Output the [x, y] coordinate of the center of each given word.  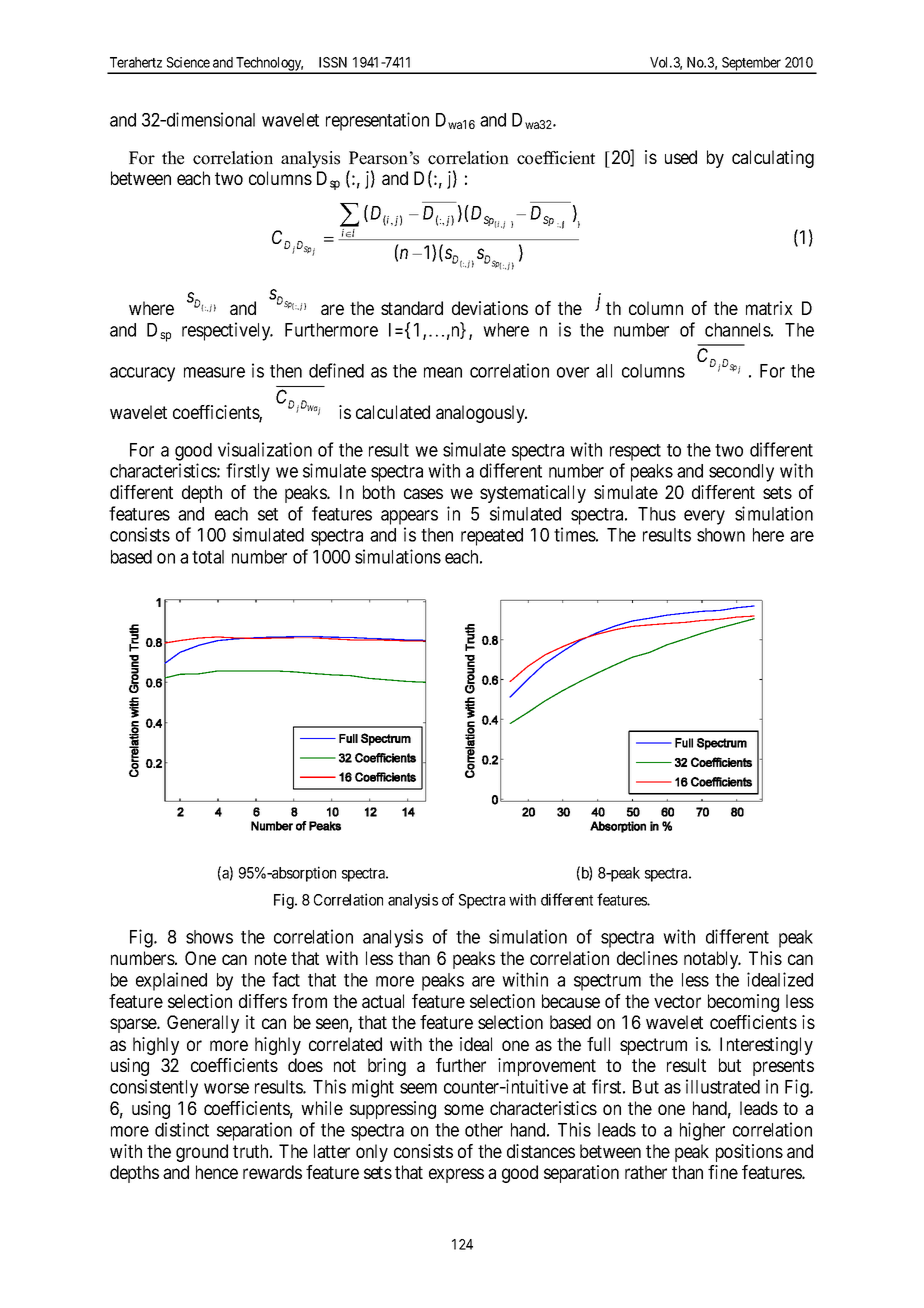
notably [712, 960]
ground [202, 1153]
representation [377, 121]
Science [188, 62]
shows [209, 937]
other [484, 1130]
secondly [741, 473]
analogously [481, 414]
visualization [265, 449]
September [752, 65]
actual [383, 1001]
